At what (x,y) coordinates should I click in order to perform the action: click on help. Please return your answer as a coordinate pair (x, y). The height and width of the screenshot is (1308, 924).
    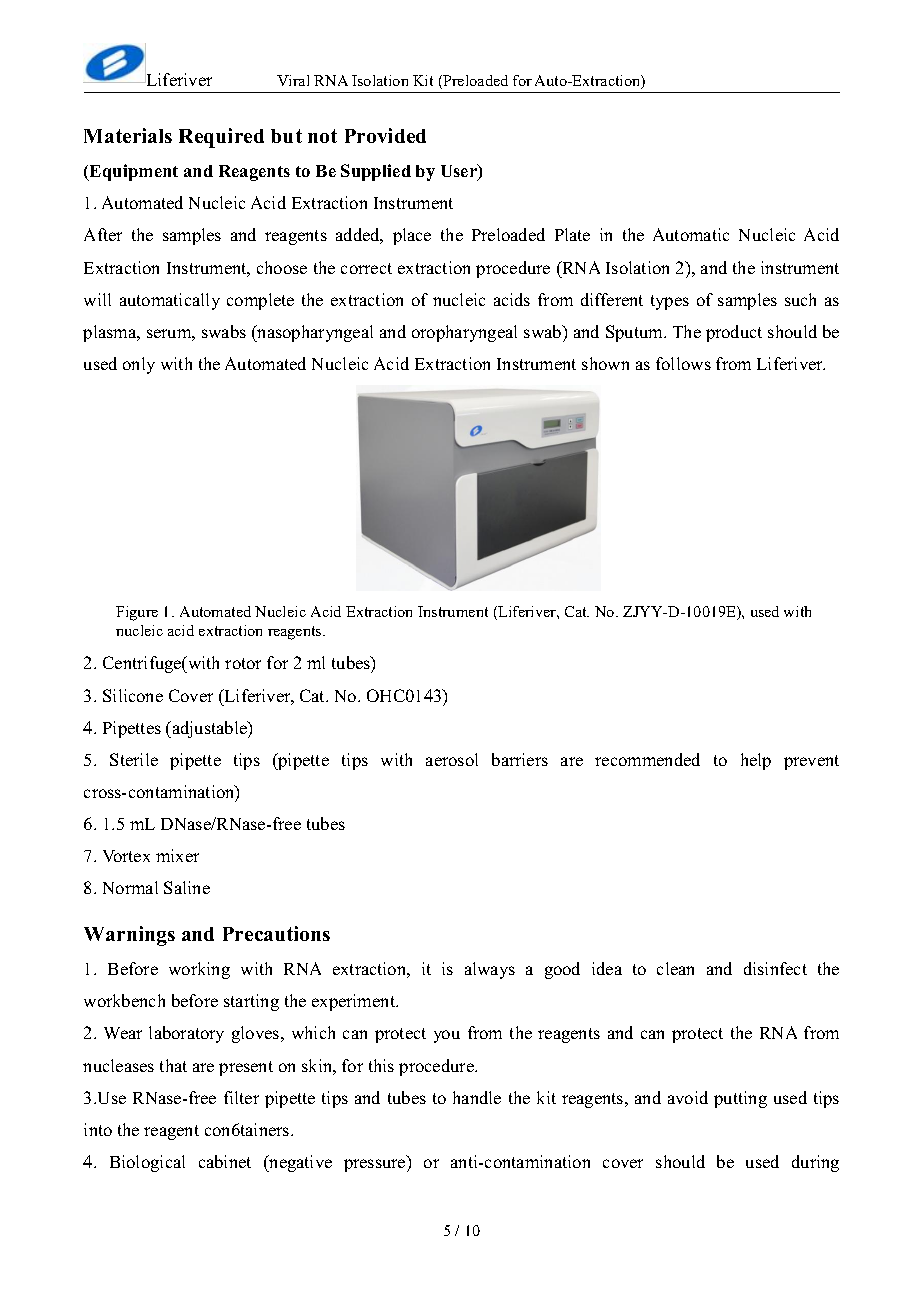
    Looking at the image, I should click on (756, 761).
